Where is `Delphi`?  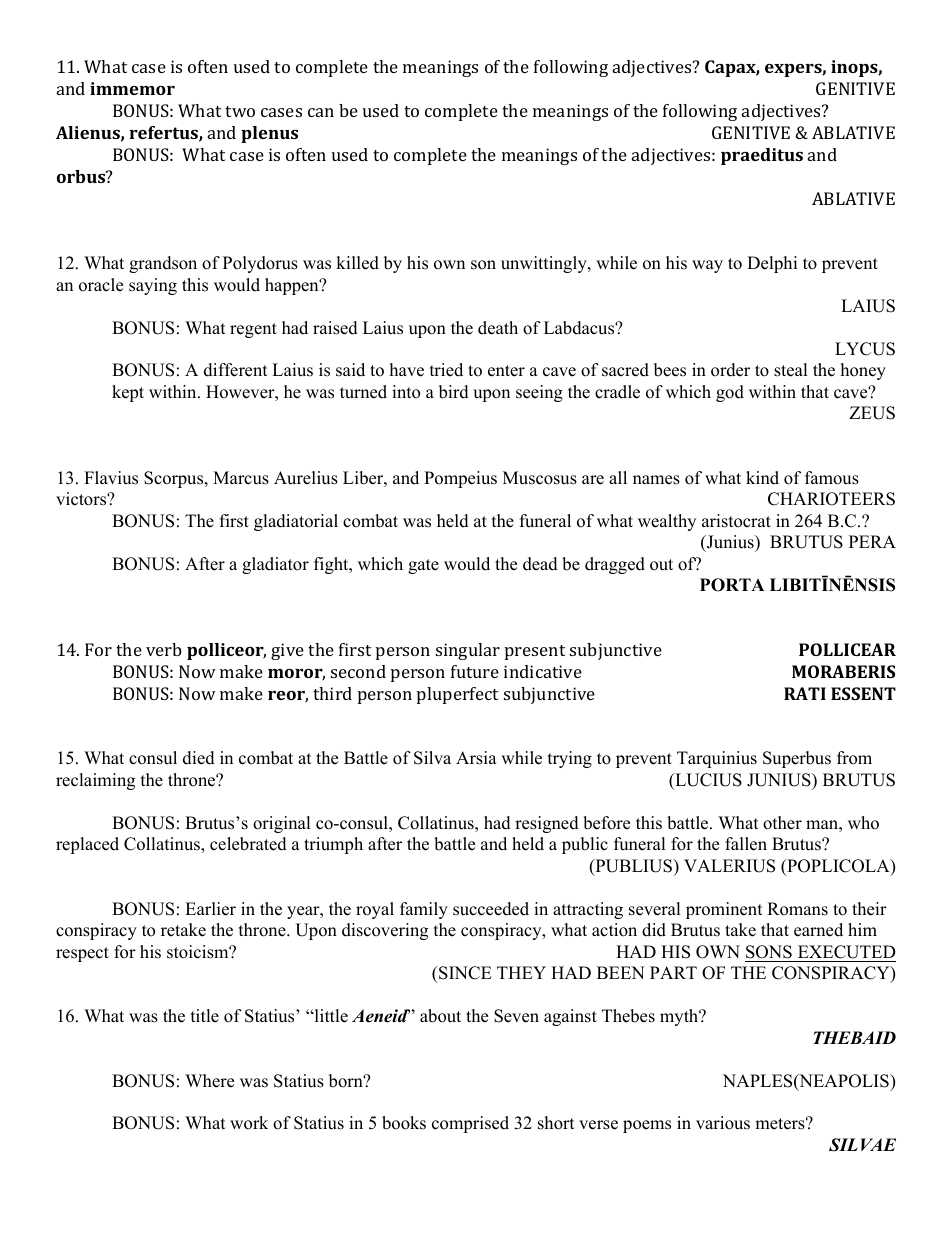
Delphi is located at coordinates (772, 264).
